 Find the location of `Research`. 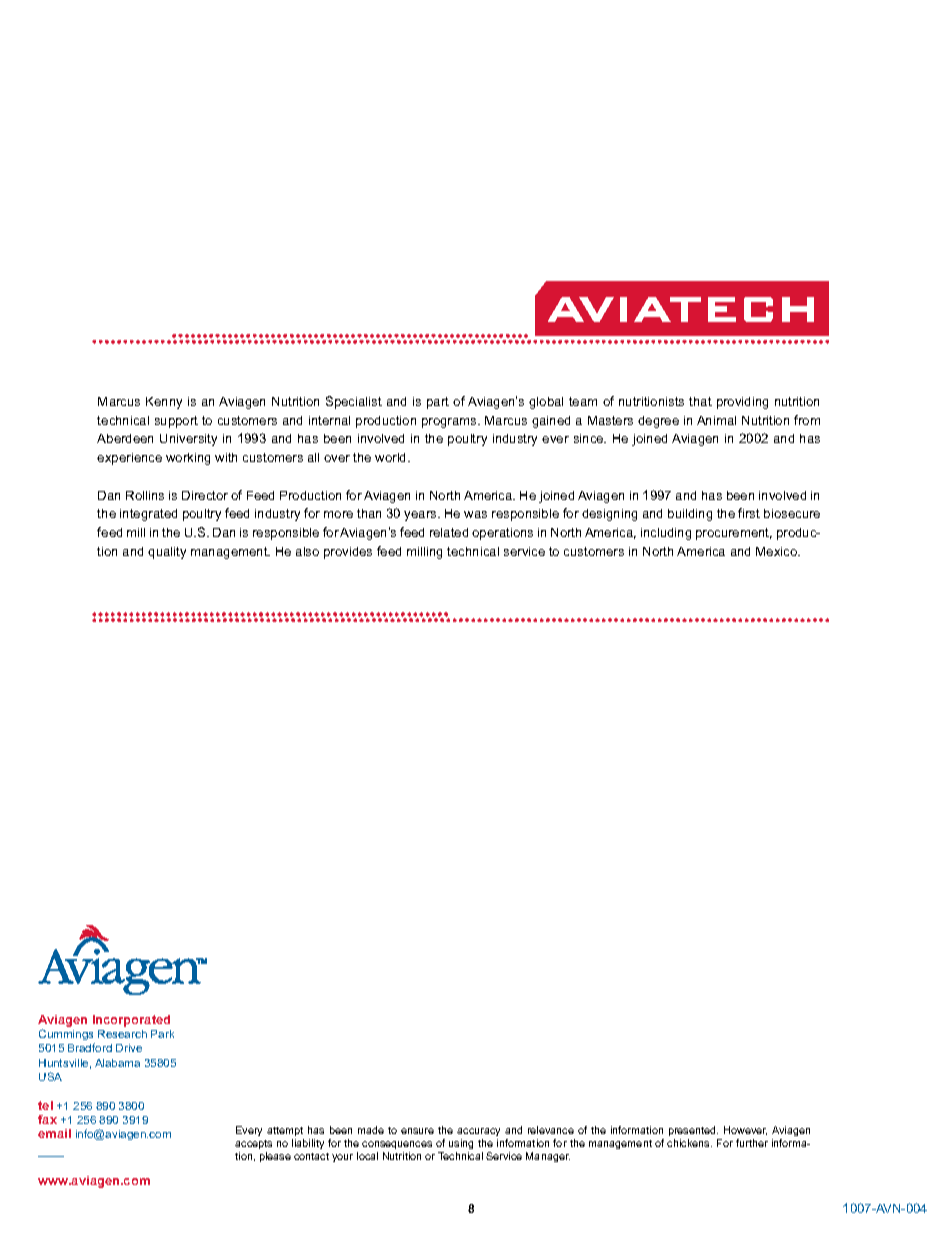

Research is located at coordinates (122, 1034).
